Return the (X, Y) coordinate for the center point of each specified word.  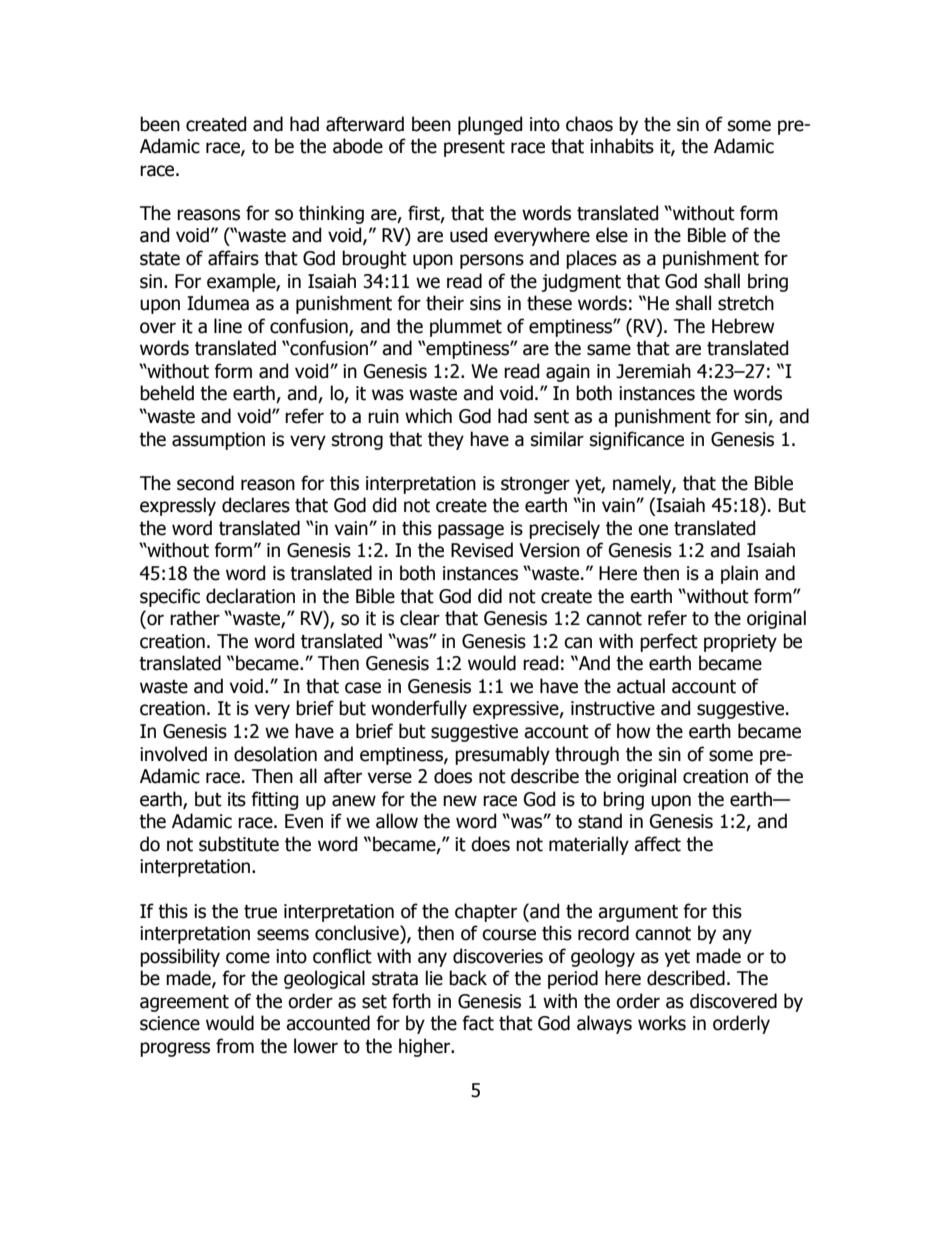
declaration (250, 596)
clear (420, 618)
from (235, 1046)
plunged (490, 125)
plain (739, 574)
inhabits (622, 146)
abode (358, 146)
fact (478, 1023)
